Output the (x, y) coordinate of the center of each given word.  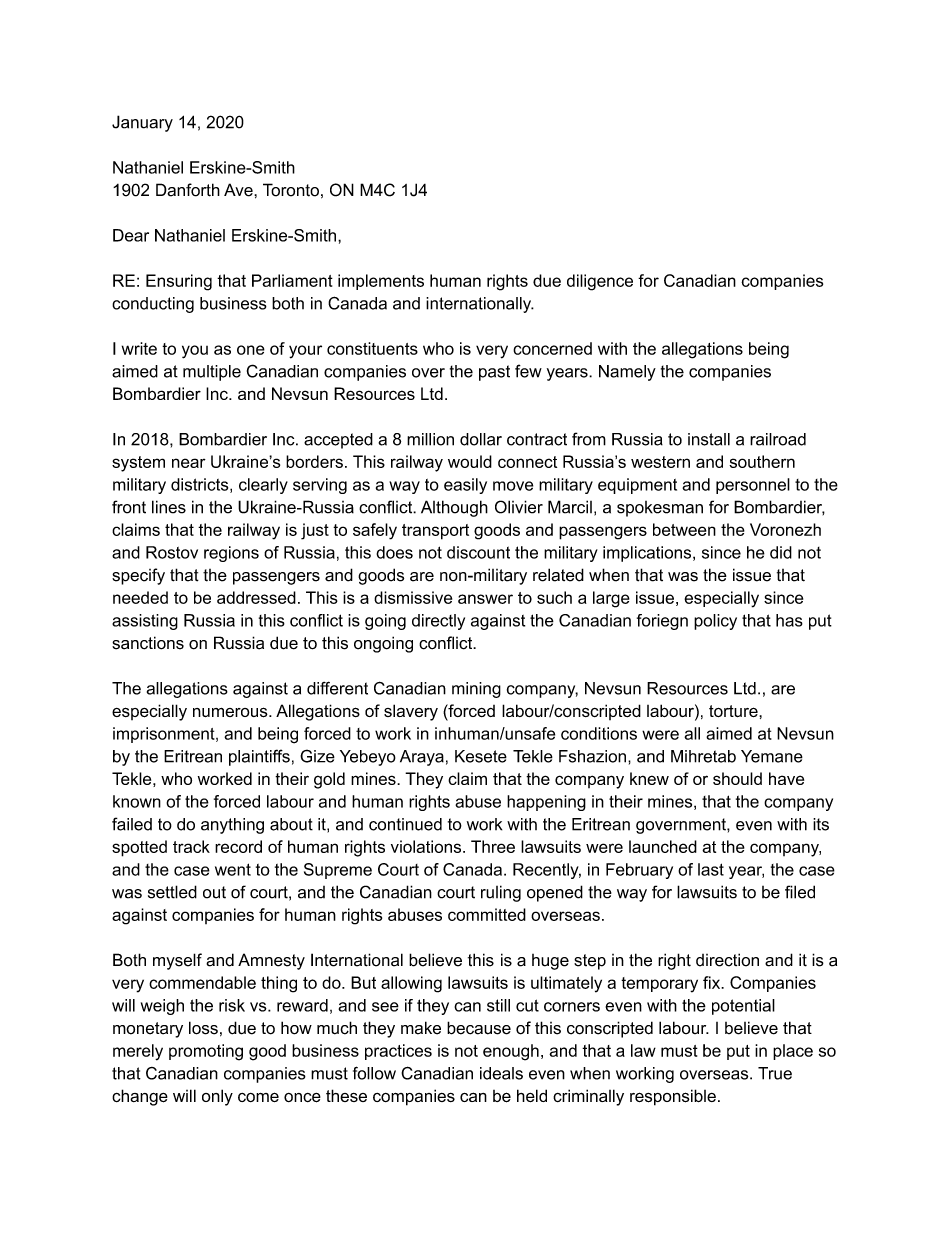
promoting (206, 1052)
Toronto (291, 190)
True (775, 1073)
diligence (600, 282)
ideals (501, 1073)
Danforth (188, 190)
